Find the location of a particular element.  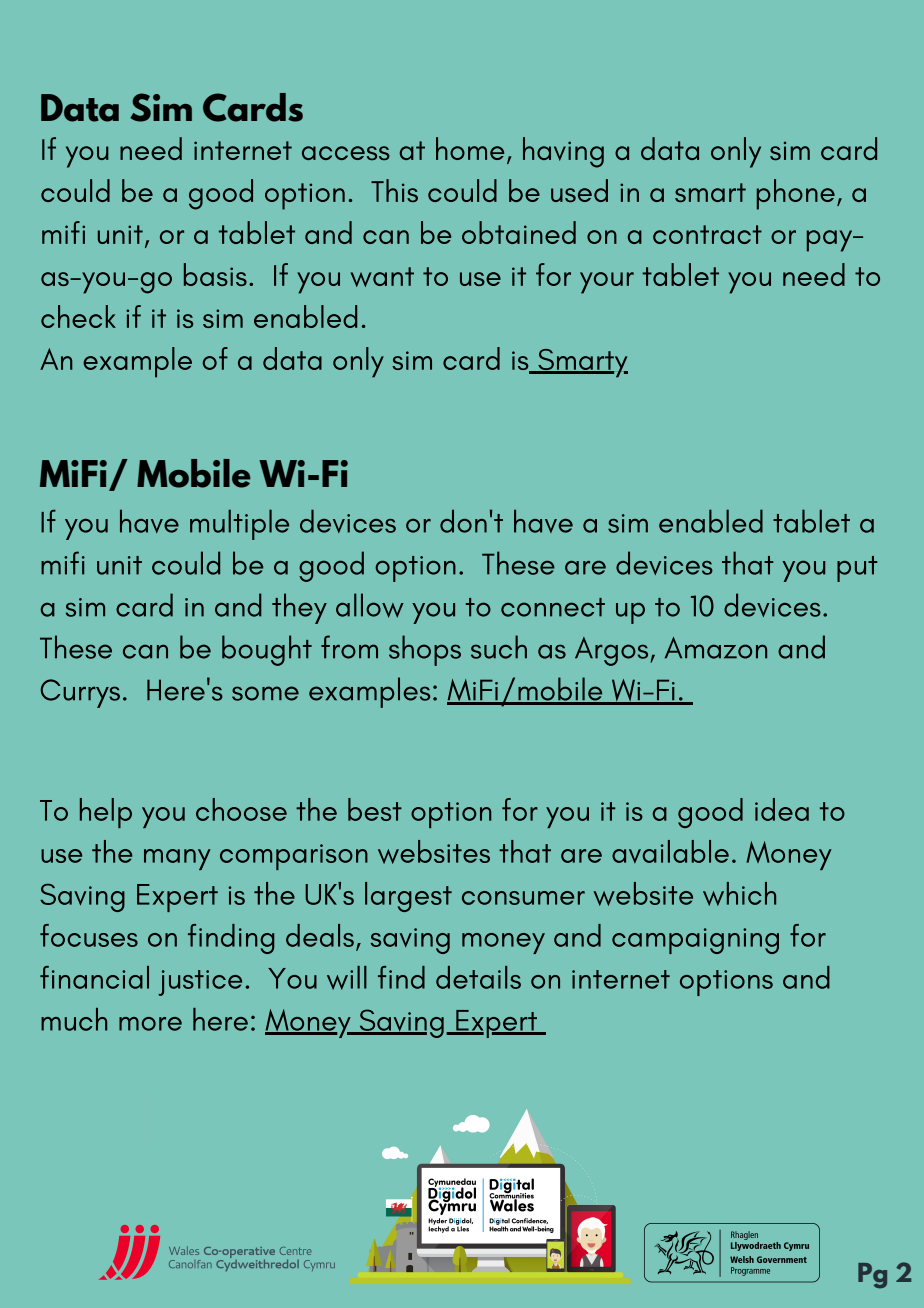

idea is located at coordinates (782, 809).
